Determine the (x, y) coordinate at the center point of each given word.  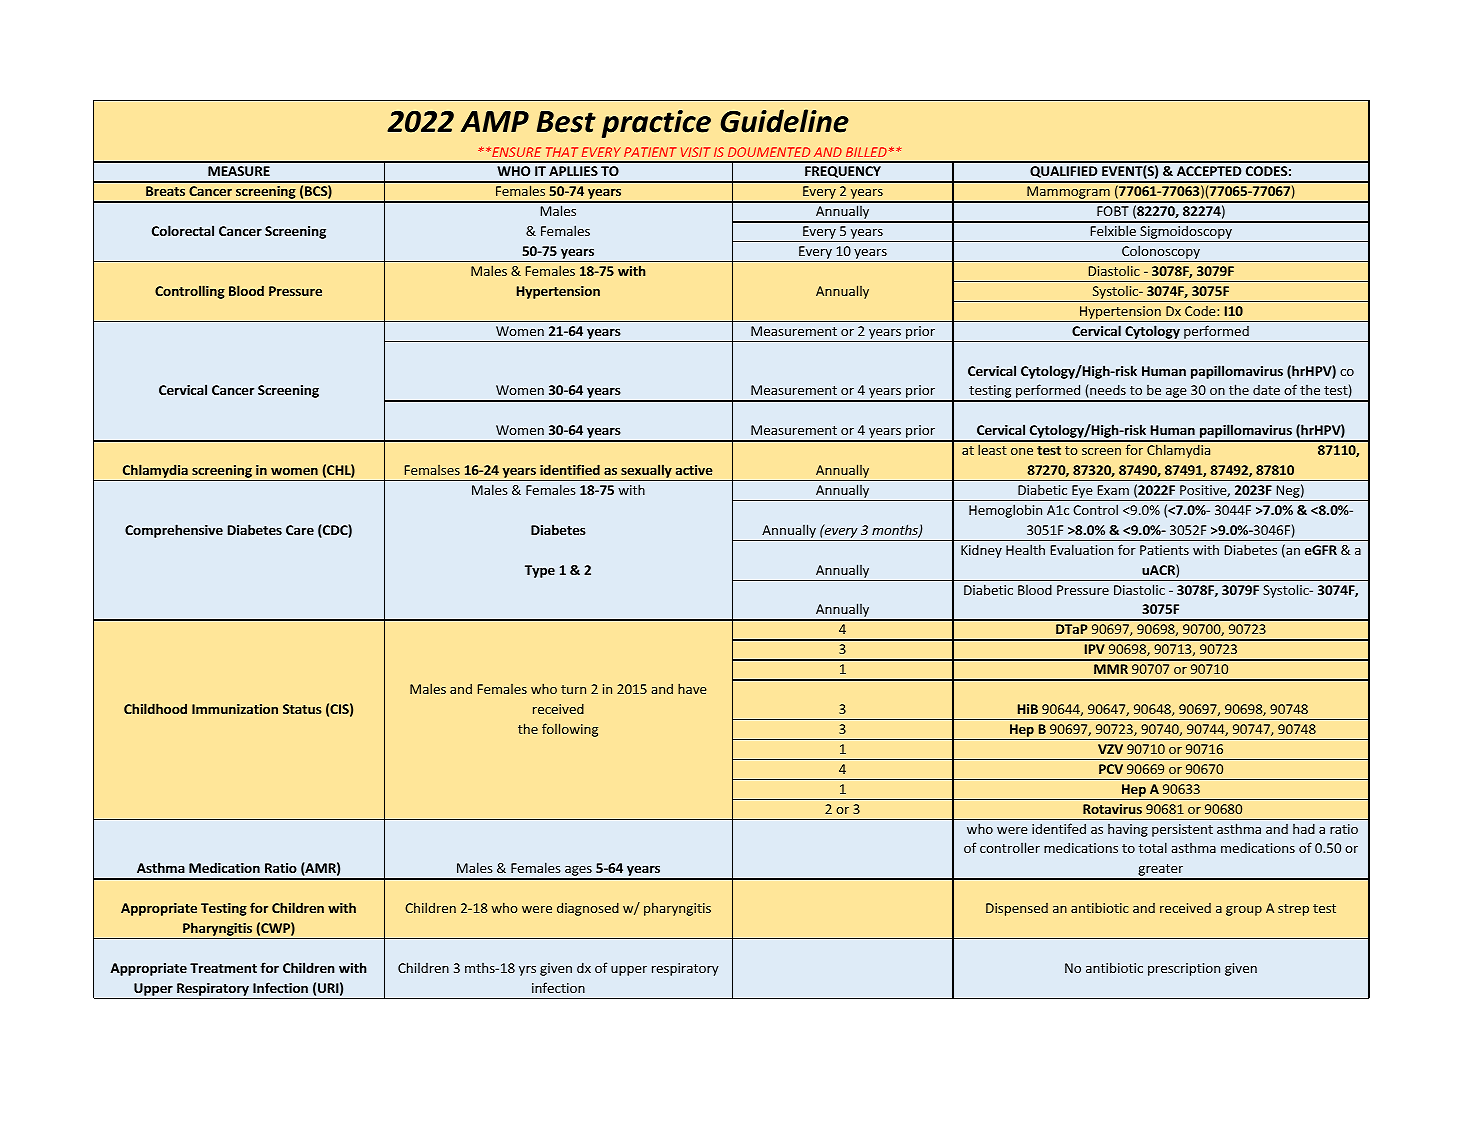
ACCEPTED (1209, 171)
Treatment (223, 968)
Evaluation (1081, 549)
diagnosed (588, 909)
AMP (495, 121)
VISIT (696, 152)
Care (300, 530)
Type (540, 571)
